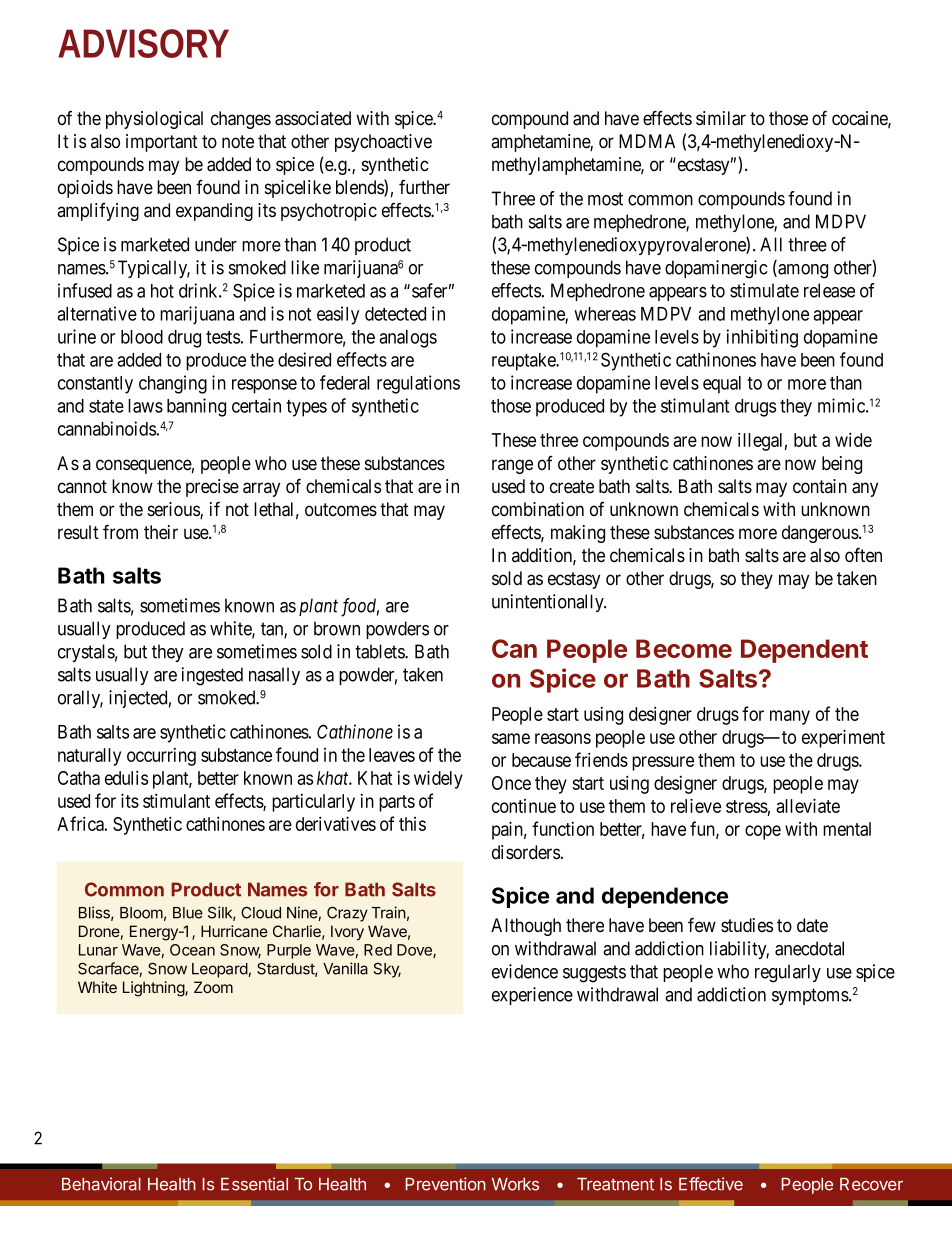  I want to click on contain, so click(820, 486).
